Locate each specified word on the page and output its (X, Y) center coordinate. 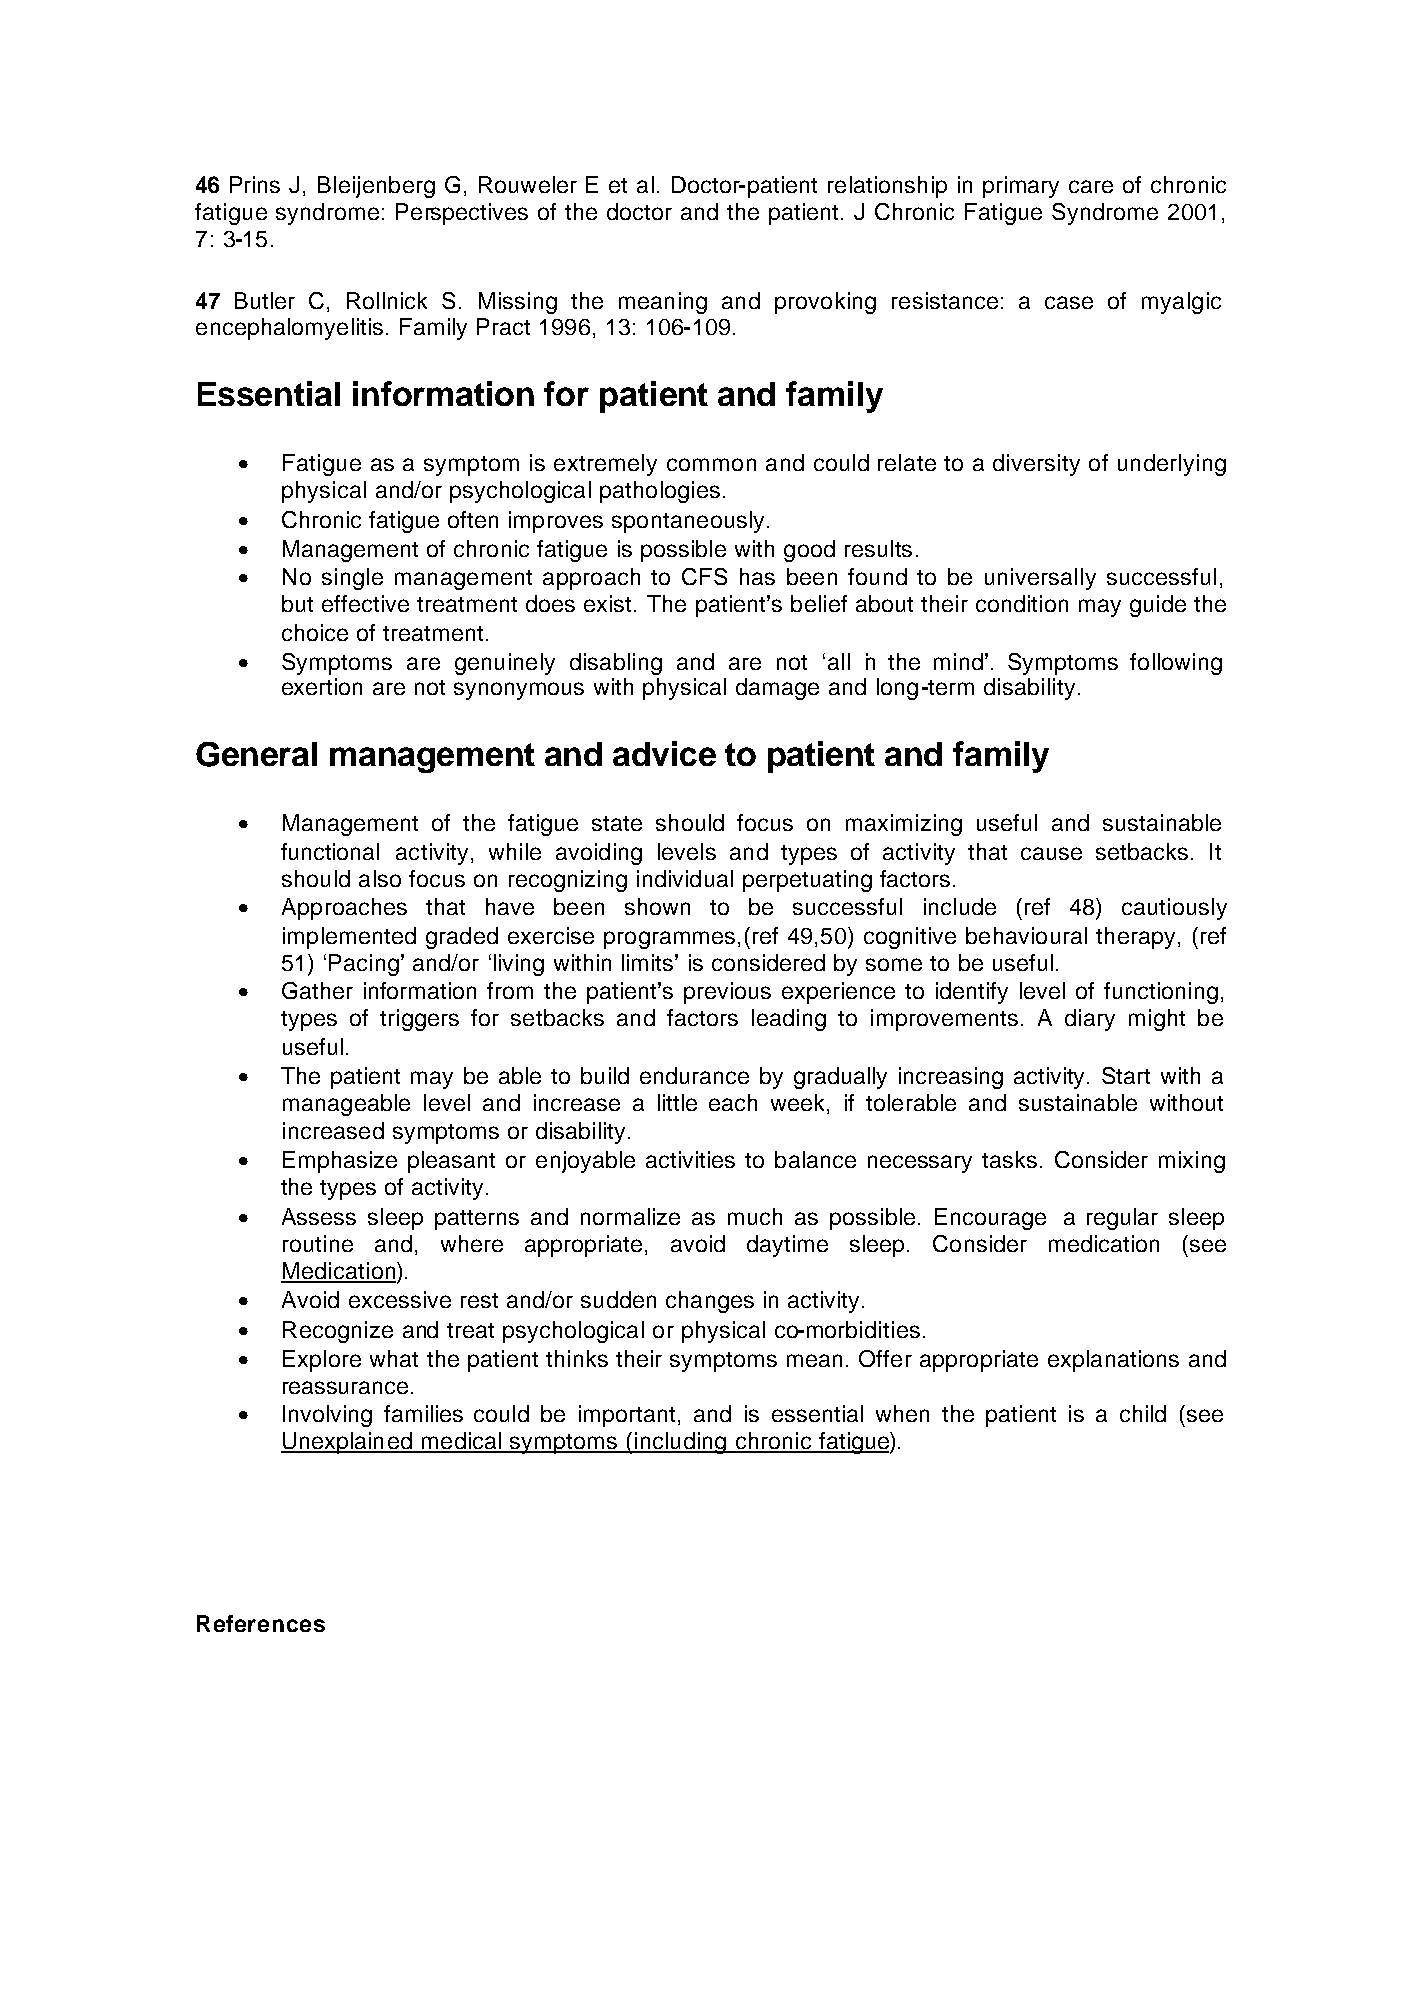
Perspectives (462, 214)
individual (685, 878)
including (680, 1443)
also (380, 878)
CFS (704, 576)
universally (1040, 579)
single (352, 579)
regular (1122, 1219)
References (261, 1623)
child (1143, 1413)
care (1091, 186)
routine (318, 1243)
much (755, 1216)
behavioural (1026, 935)
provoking (825, 303)
